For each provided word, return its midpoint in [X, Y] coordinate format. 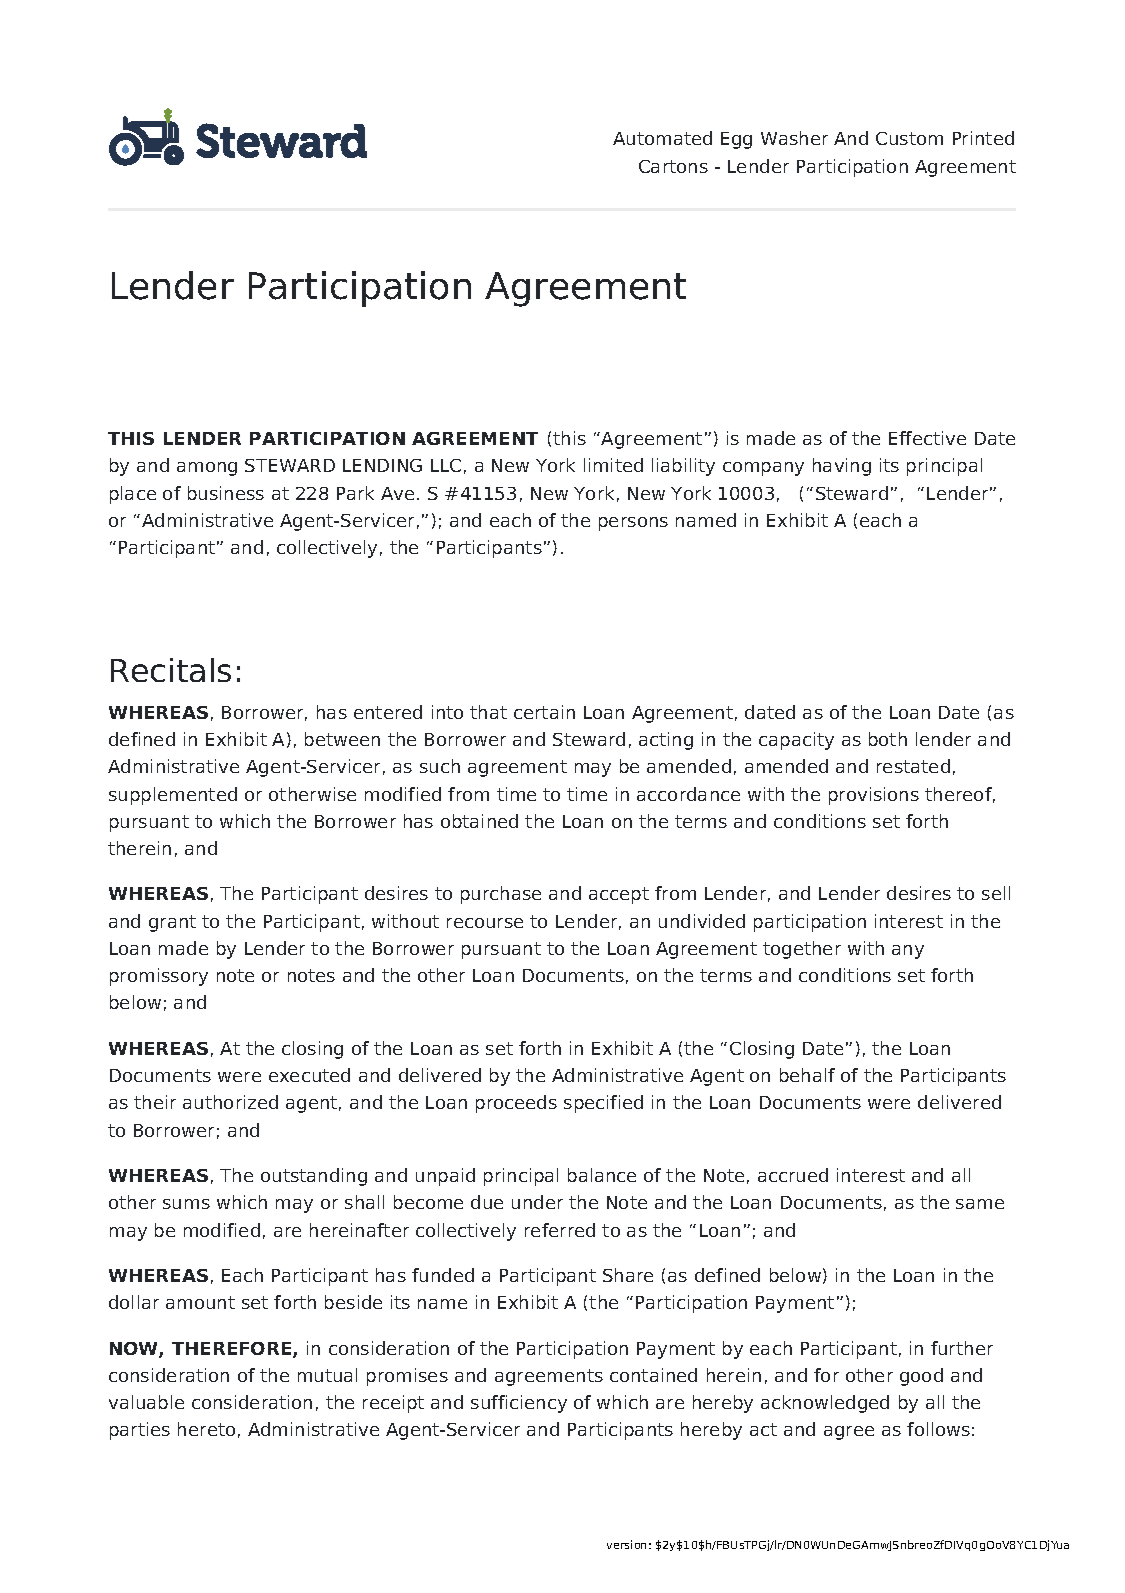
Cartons [673, 166]
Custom [909, 138]
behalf [807, 1075]
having [842, 467]
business [226, 493]
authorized [230, 1102]
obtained [479, 821]
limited [613, 465]
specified [603, 1104]
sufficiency [519, 1404]
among [207, 469]
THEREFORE [233, 1350]
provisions [874, 796]
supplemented [173, 796]
